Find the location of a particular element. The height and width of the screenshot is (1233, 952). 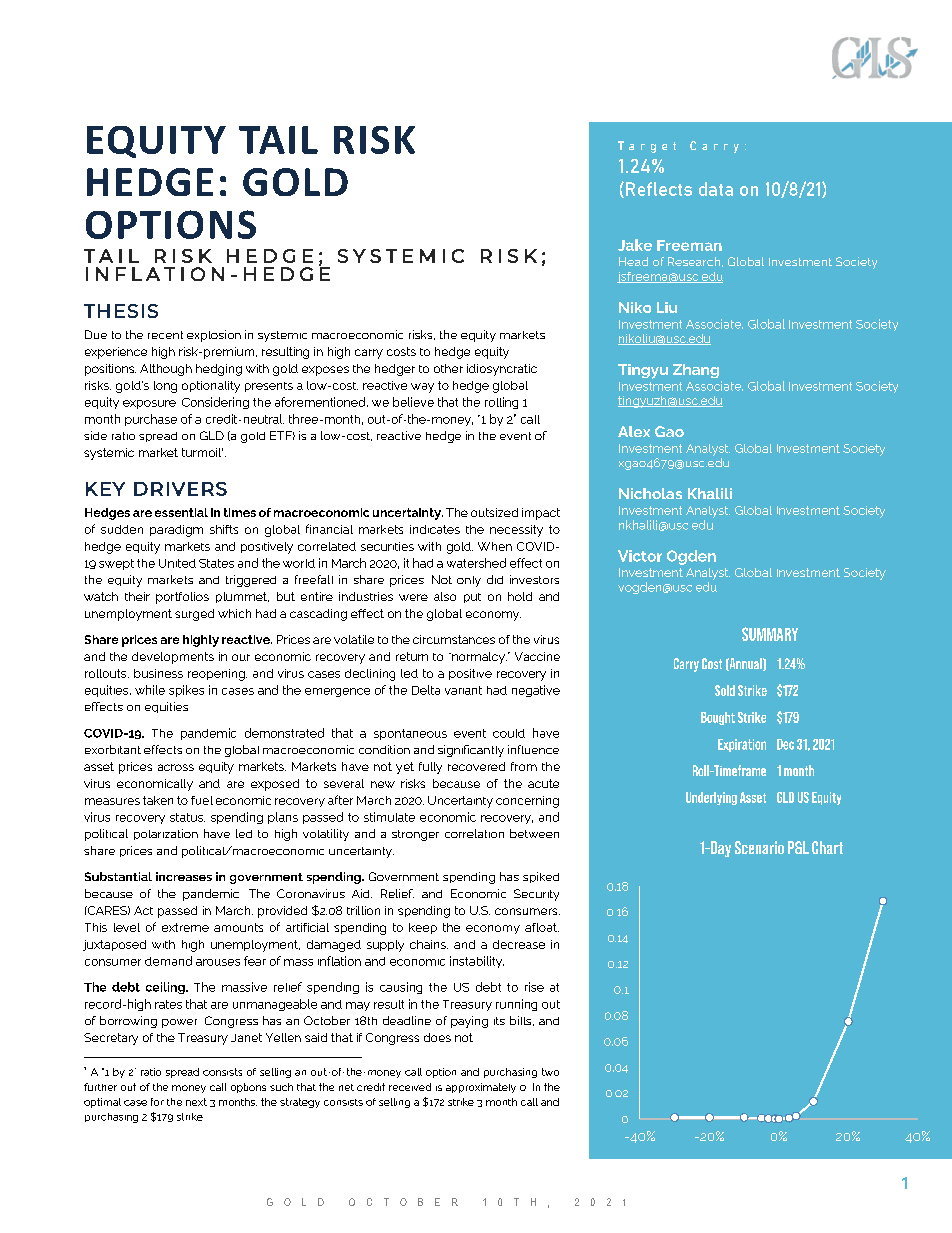

received is located at coordinates (410, 1087).
